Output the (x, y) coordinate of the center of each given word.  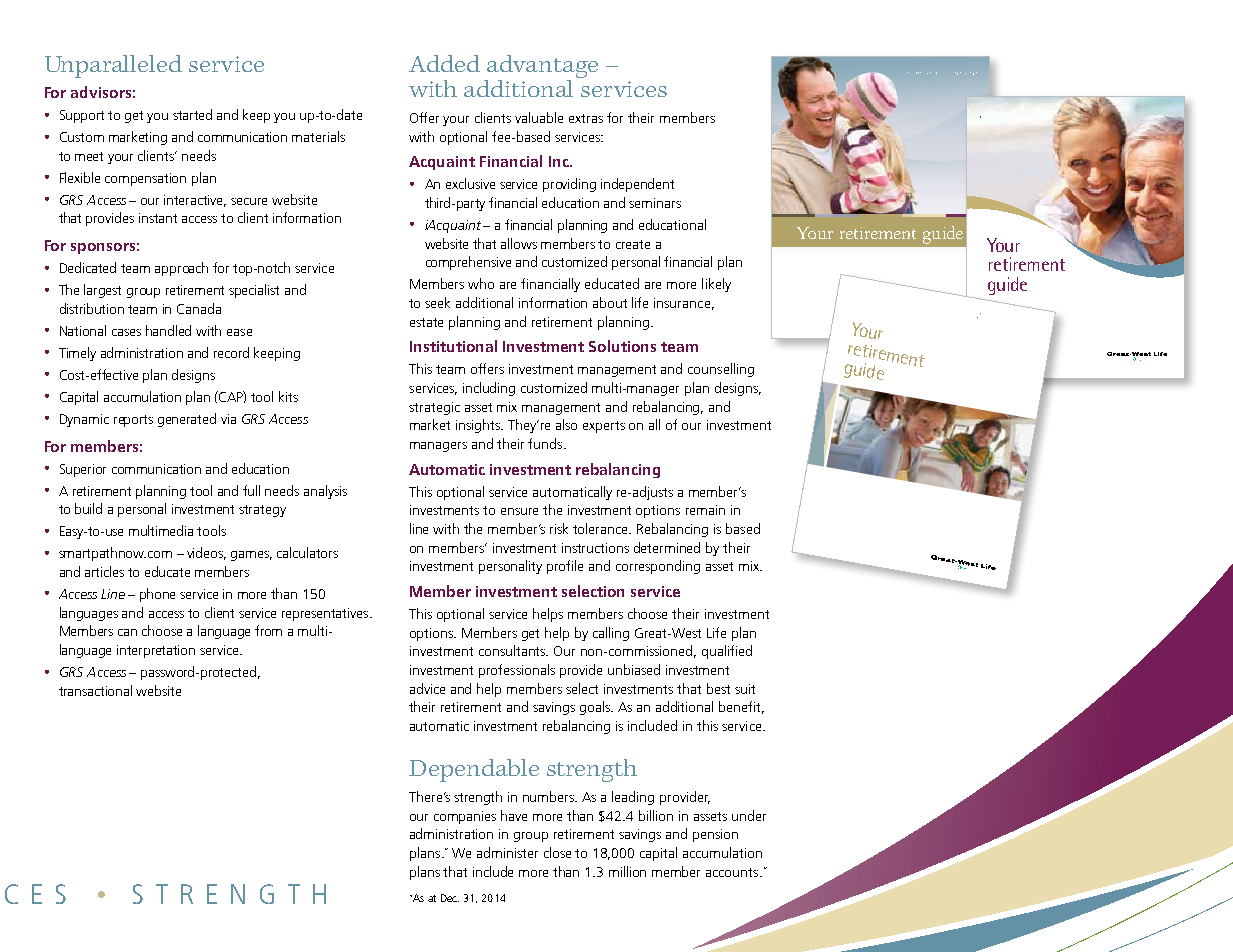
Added (444, 63)
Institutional (453, 346)
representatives (326, 614)
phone (157, 595)
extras (586, 118)
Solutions (622, 346)
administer (507, 852)
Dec (450, 898)
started (192, 114)
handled (168, 330)
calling (611, 634)
